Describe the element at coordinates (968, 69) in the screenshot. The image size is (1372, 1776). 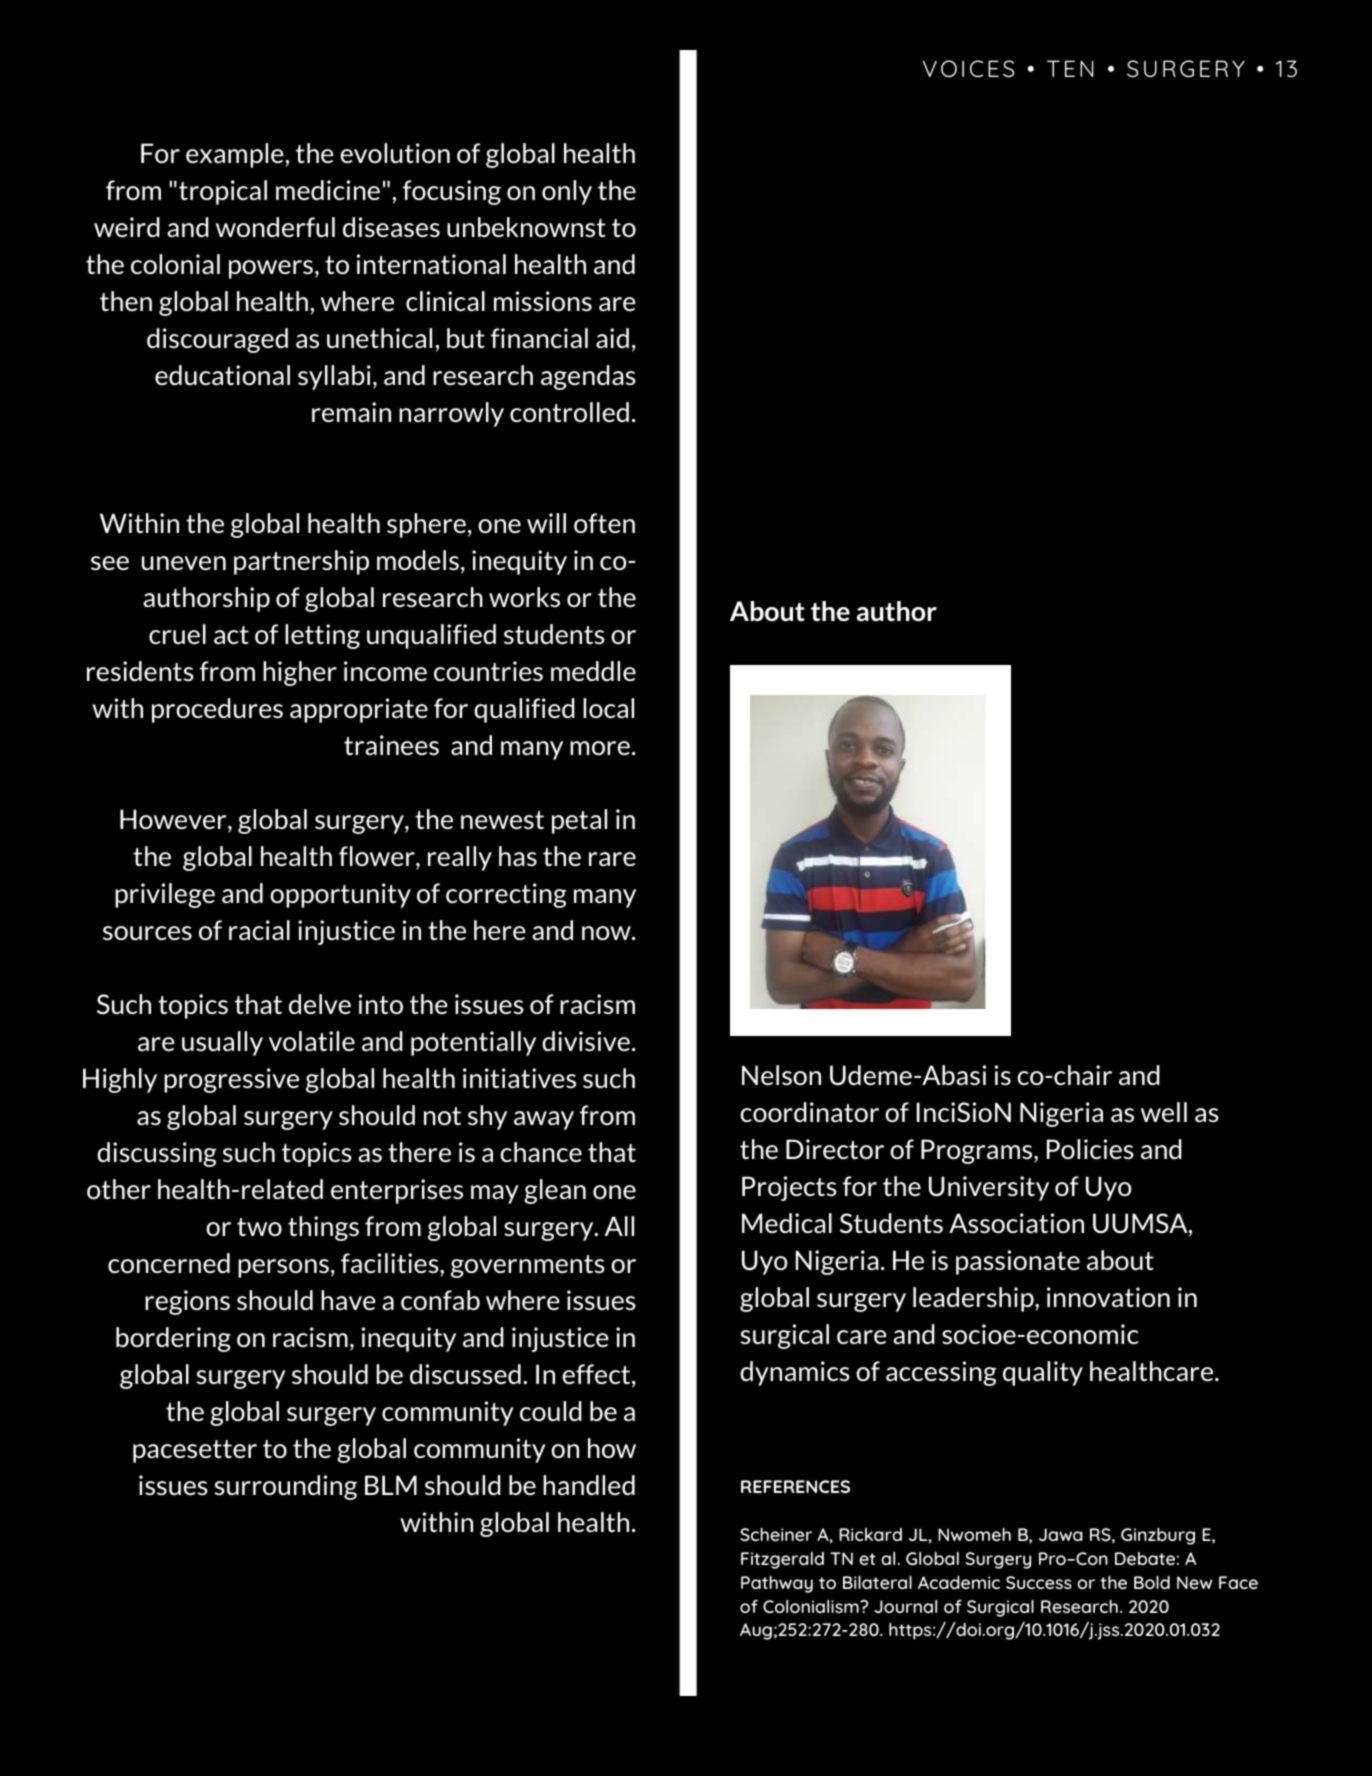
I see `VOICES` at that location.
